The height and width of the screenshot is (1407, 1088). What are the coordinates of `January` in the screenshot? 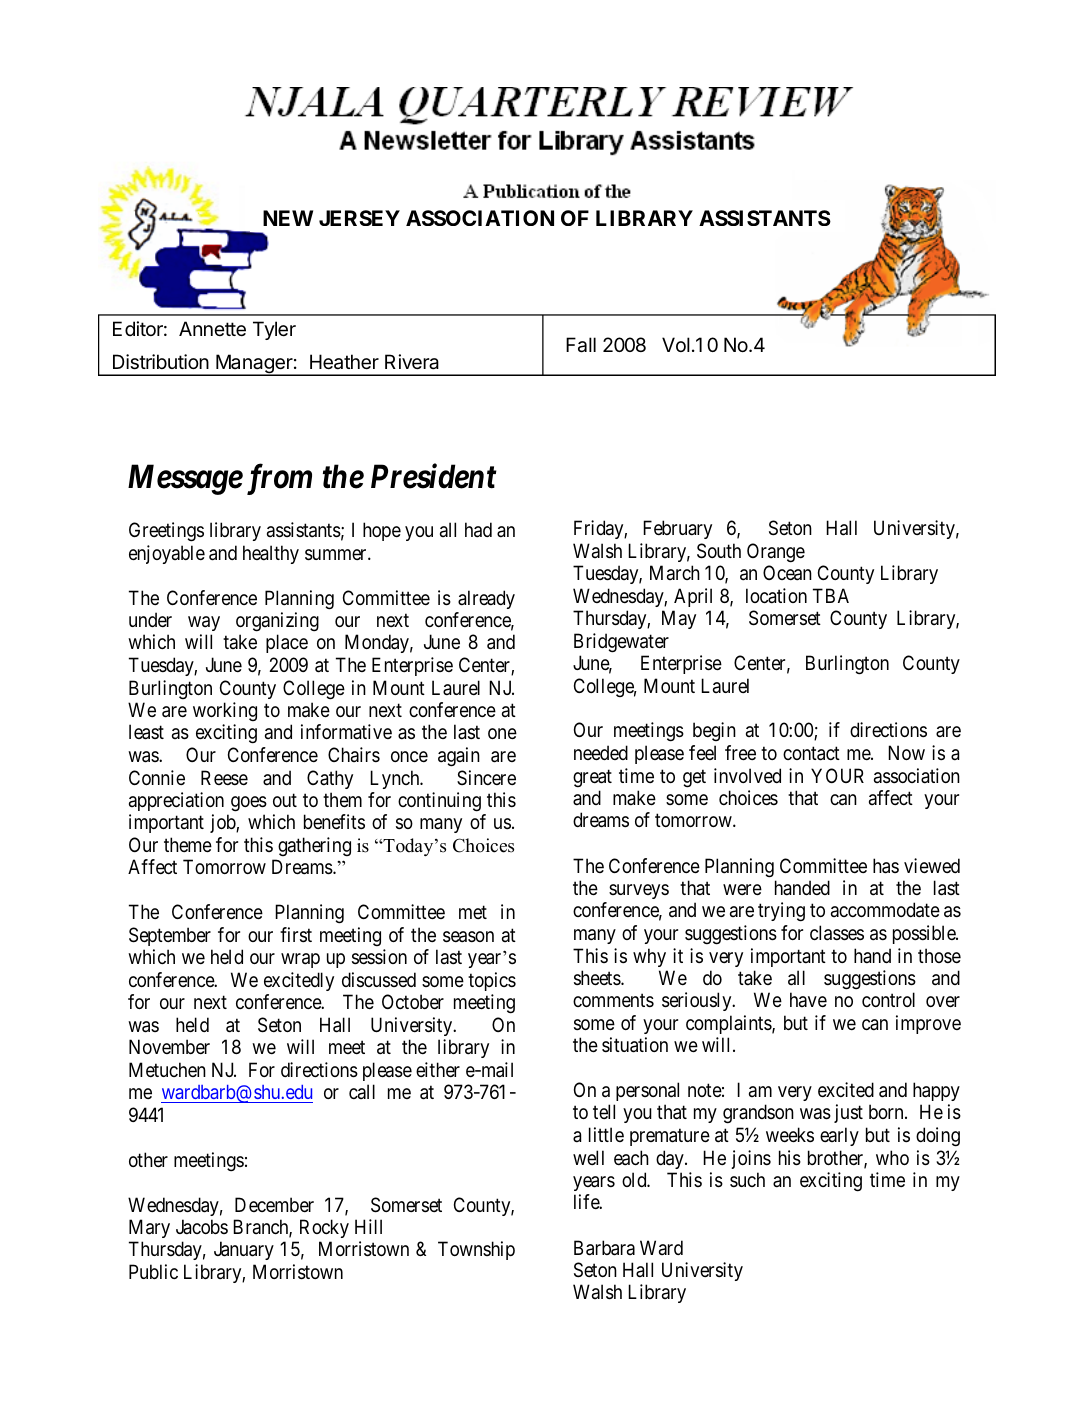 It's located at (244, 1250).
